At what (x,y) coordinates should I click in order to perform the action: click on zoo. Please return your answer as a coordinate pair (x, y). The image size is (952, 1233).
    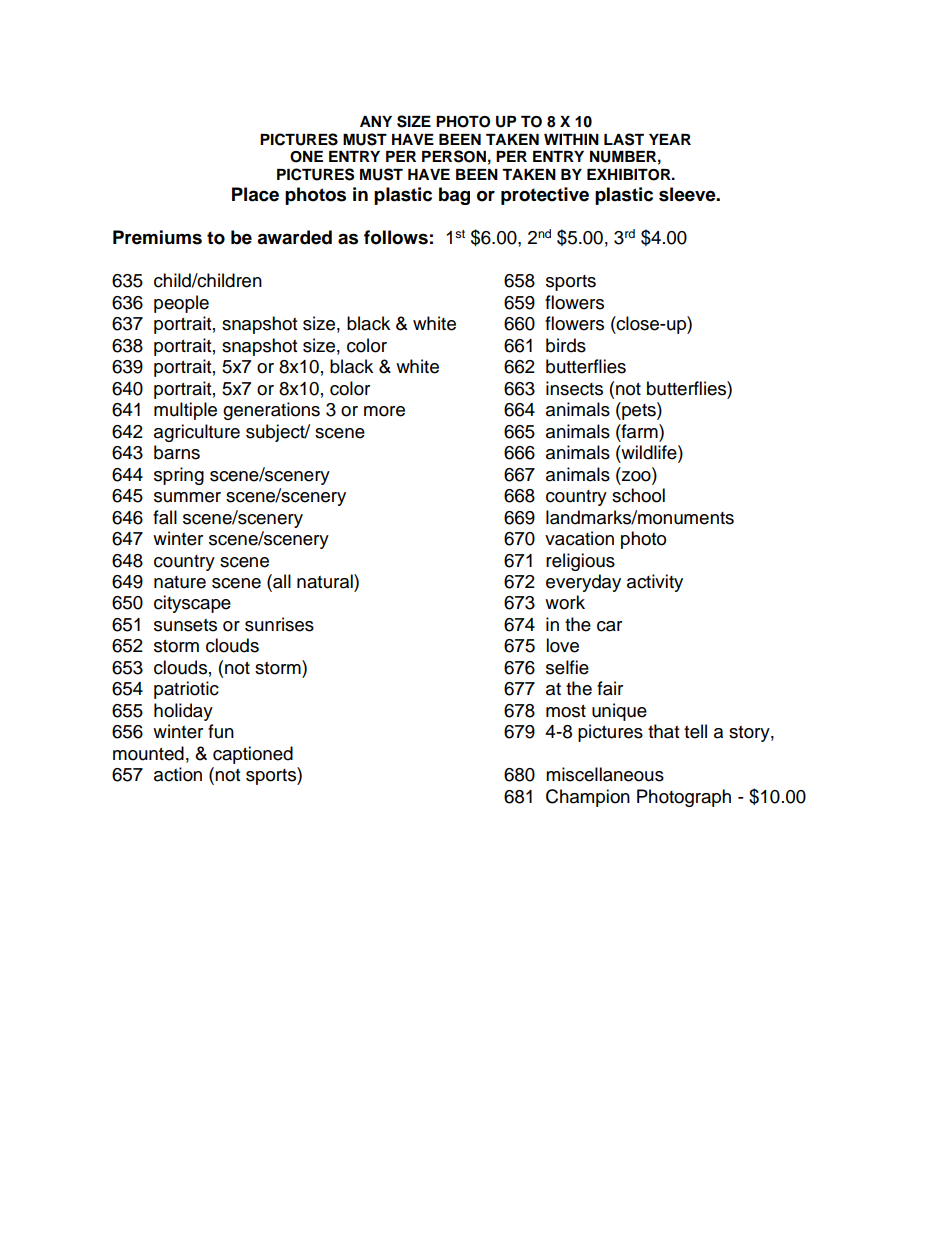
    Looking at the image, I should click on (637, 475).
